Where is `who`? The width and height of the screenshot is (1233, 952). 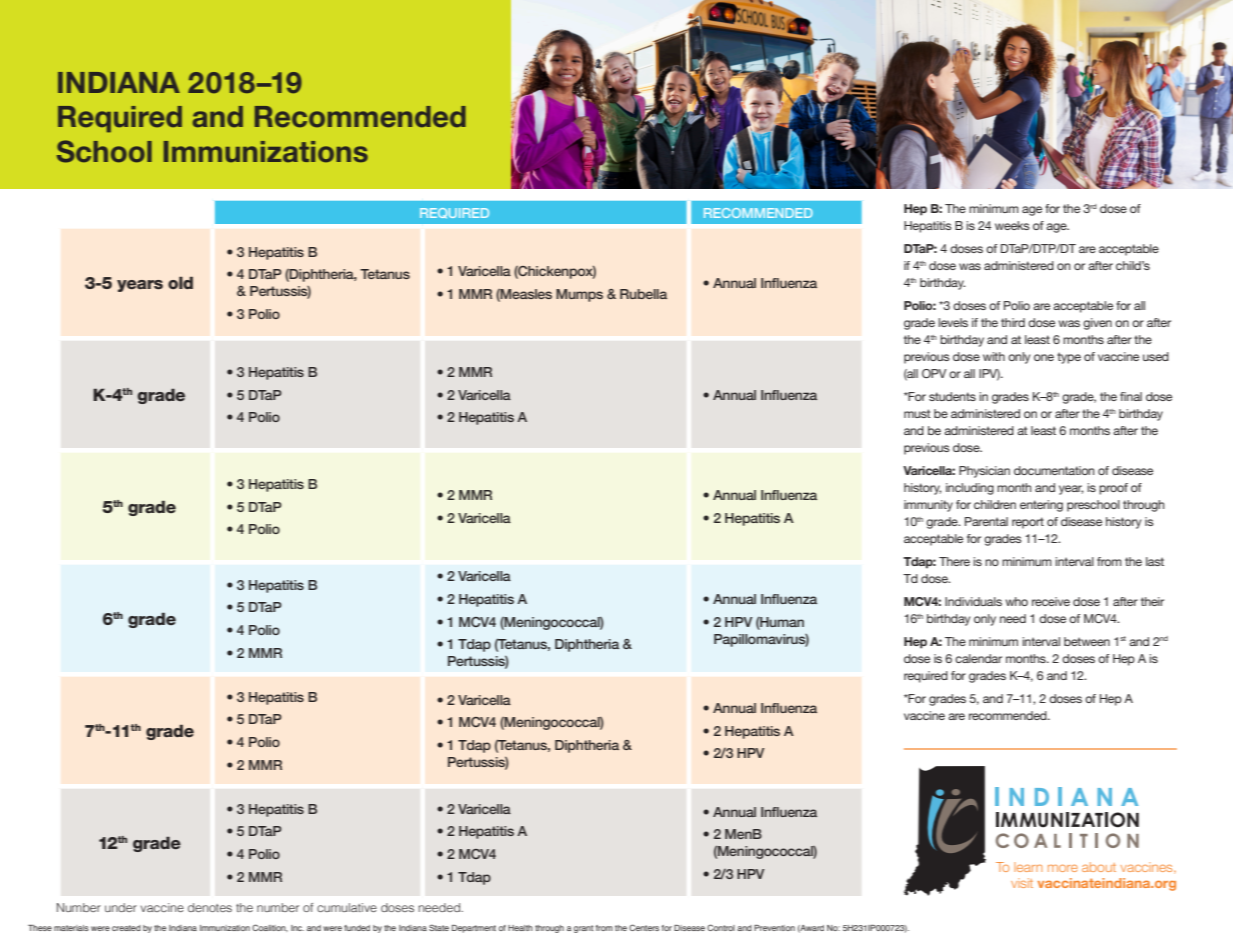
who is located at coordinates (1016, 601).
